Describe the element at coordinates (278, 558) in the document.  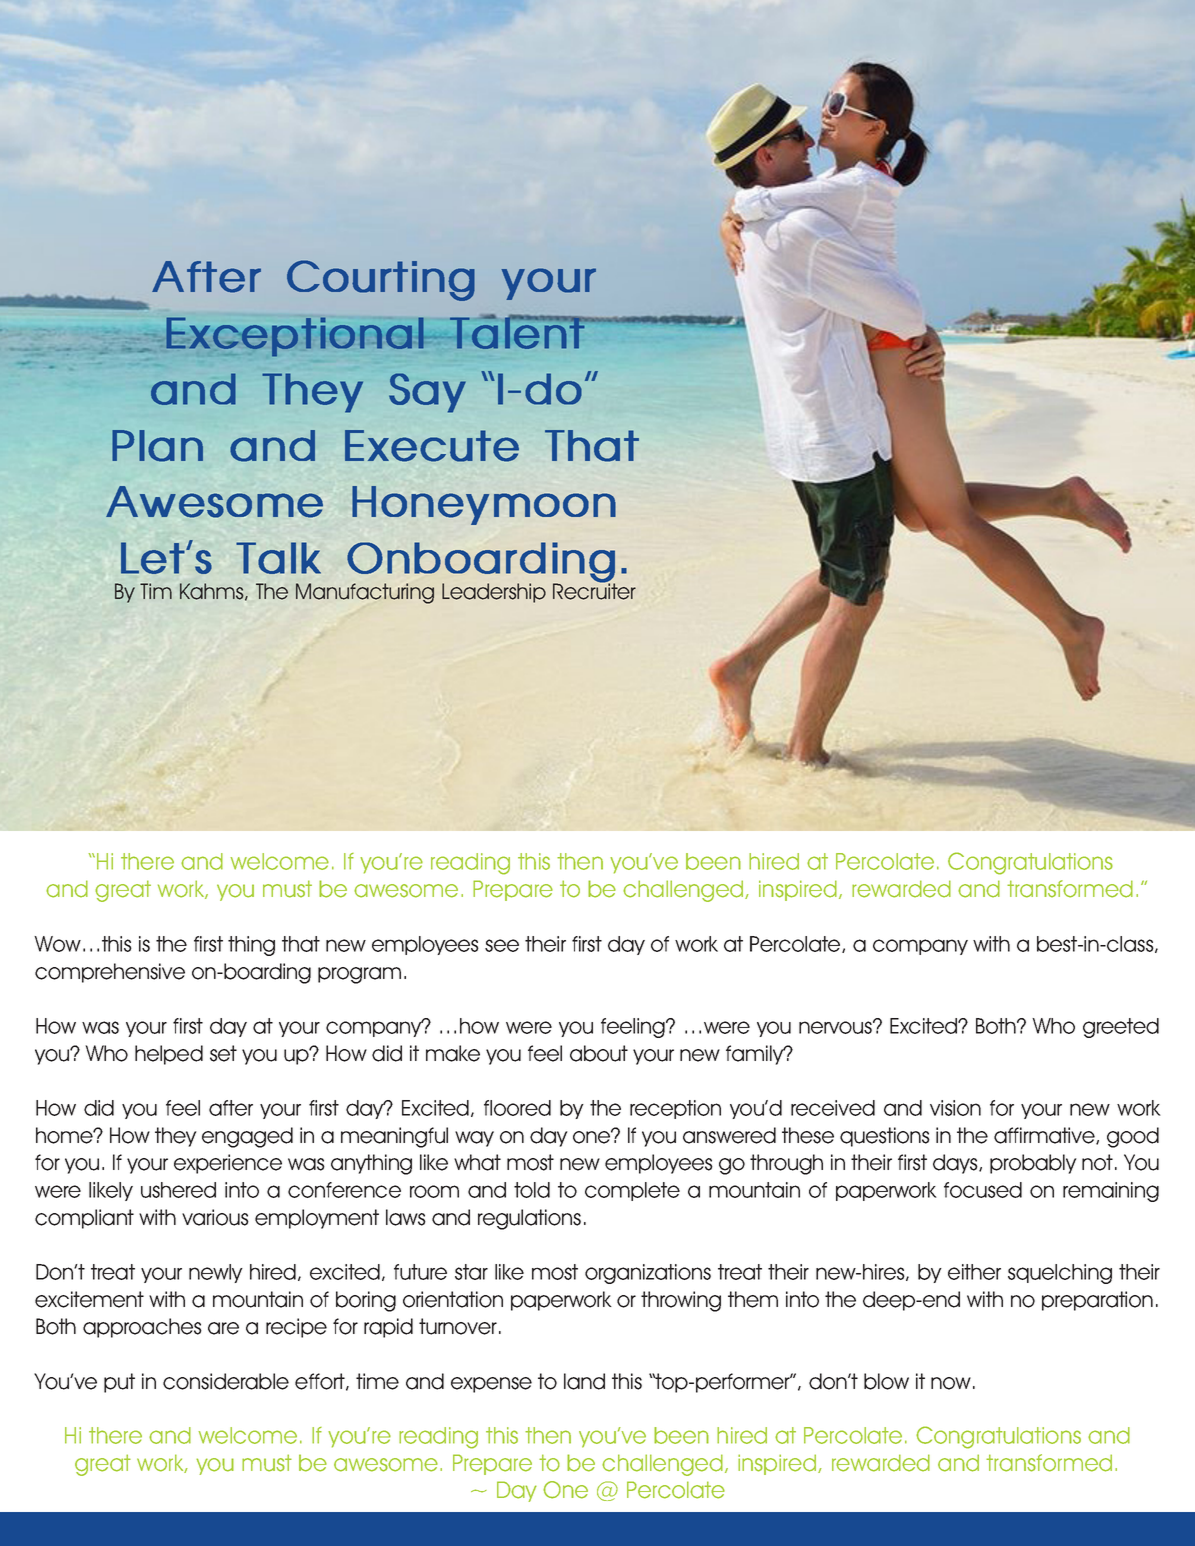
I see `Talk` at that location.
